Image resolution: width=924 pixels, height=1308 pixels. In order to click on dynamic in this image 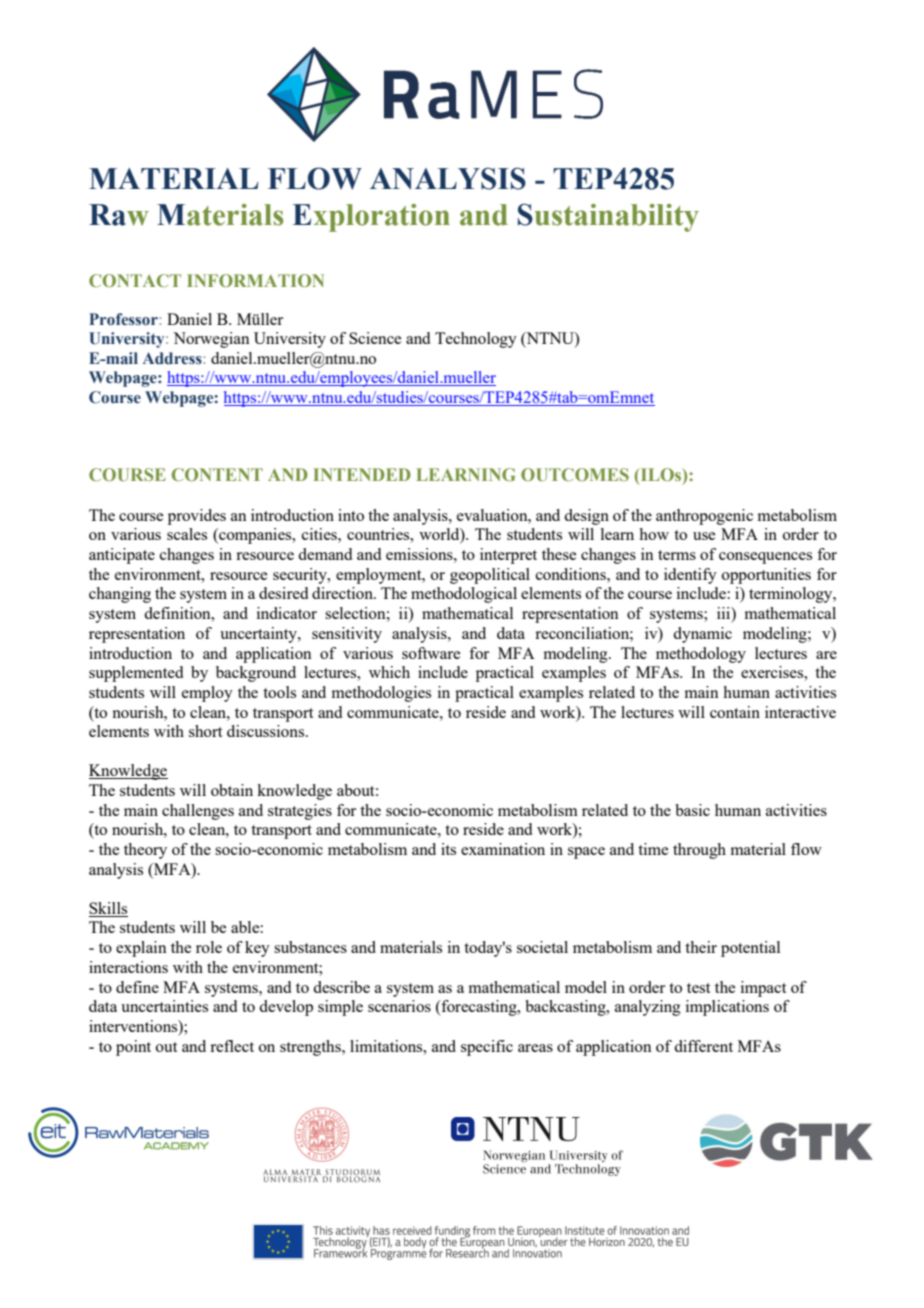, I will do `click(702, 635)`.
